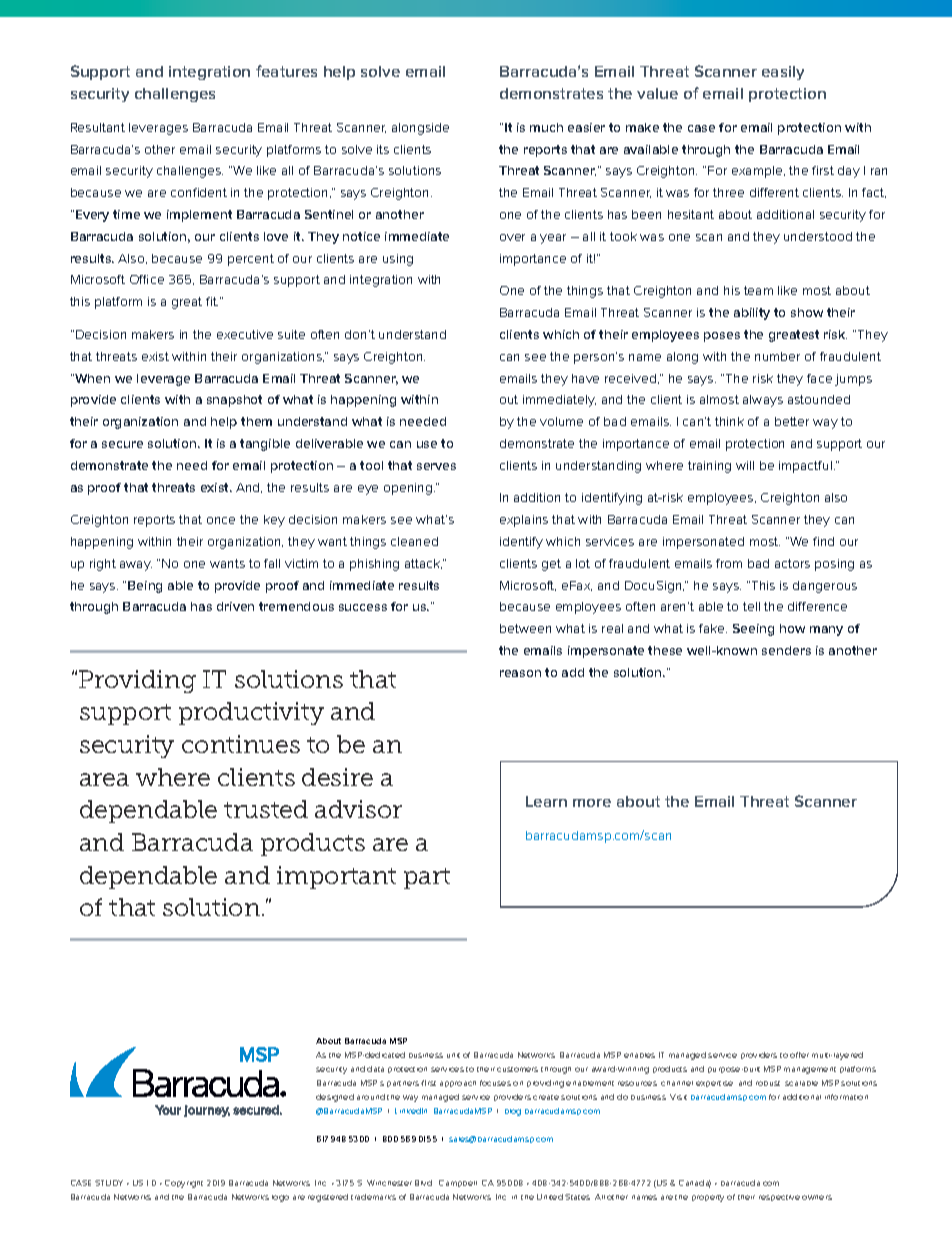  Describe the element at coordinates (266, 809) in the screenshot. I see `trusted` at that location.
